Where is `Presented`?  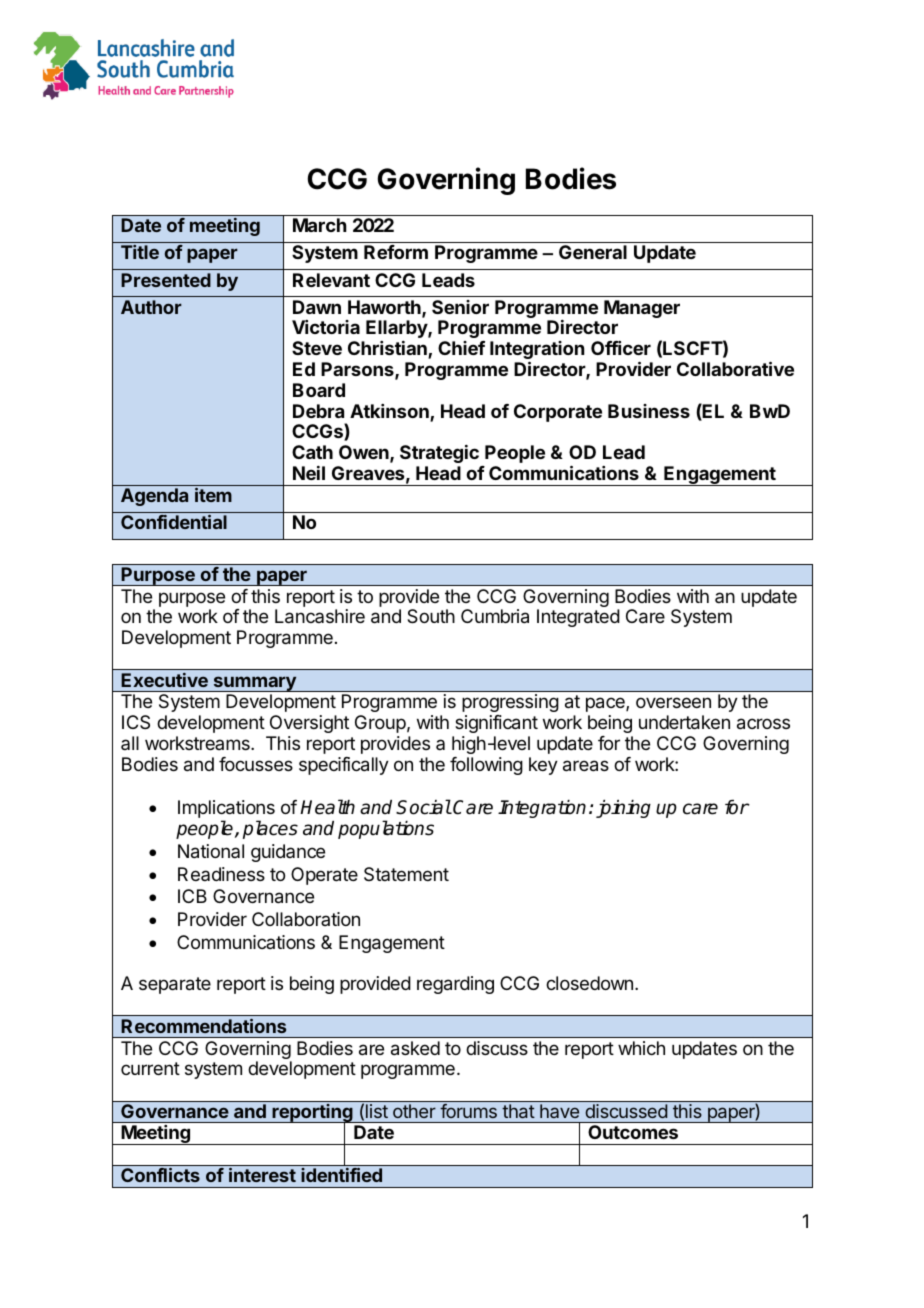
Presented is located at coordinates (166, 280).
